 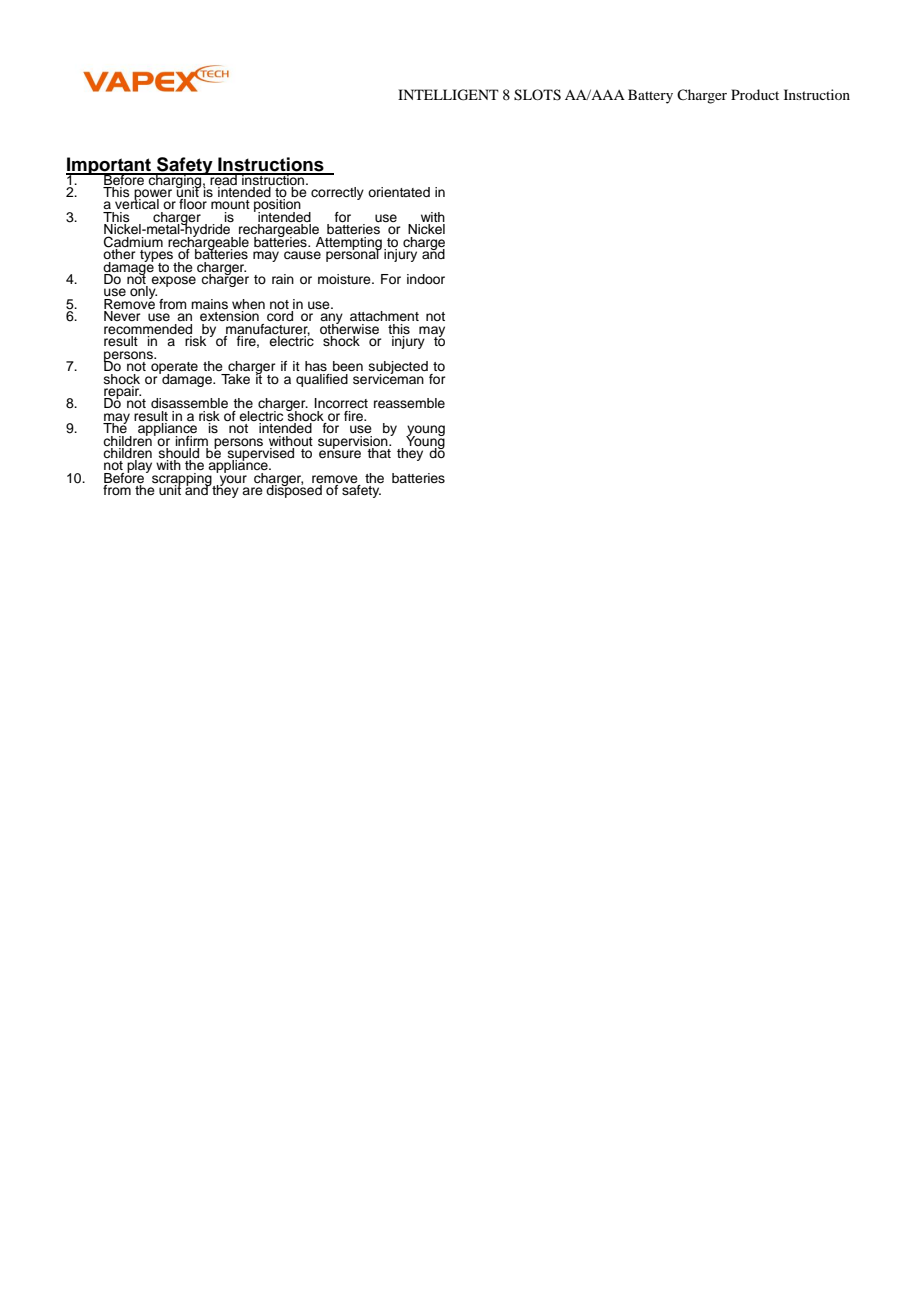 I want to click on Important, so click(x=110, y=167).
